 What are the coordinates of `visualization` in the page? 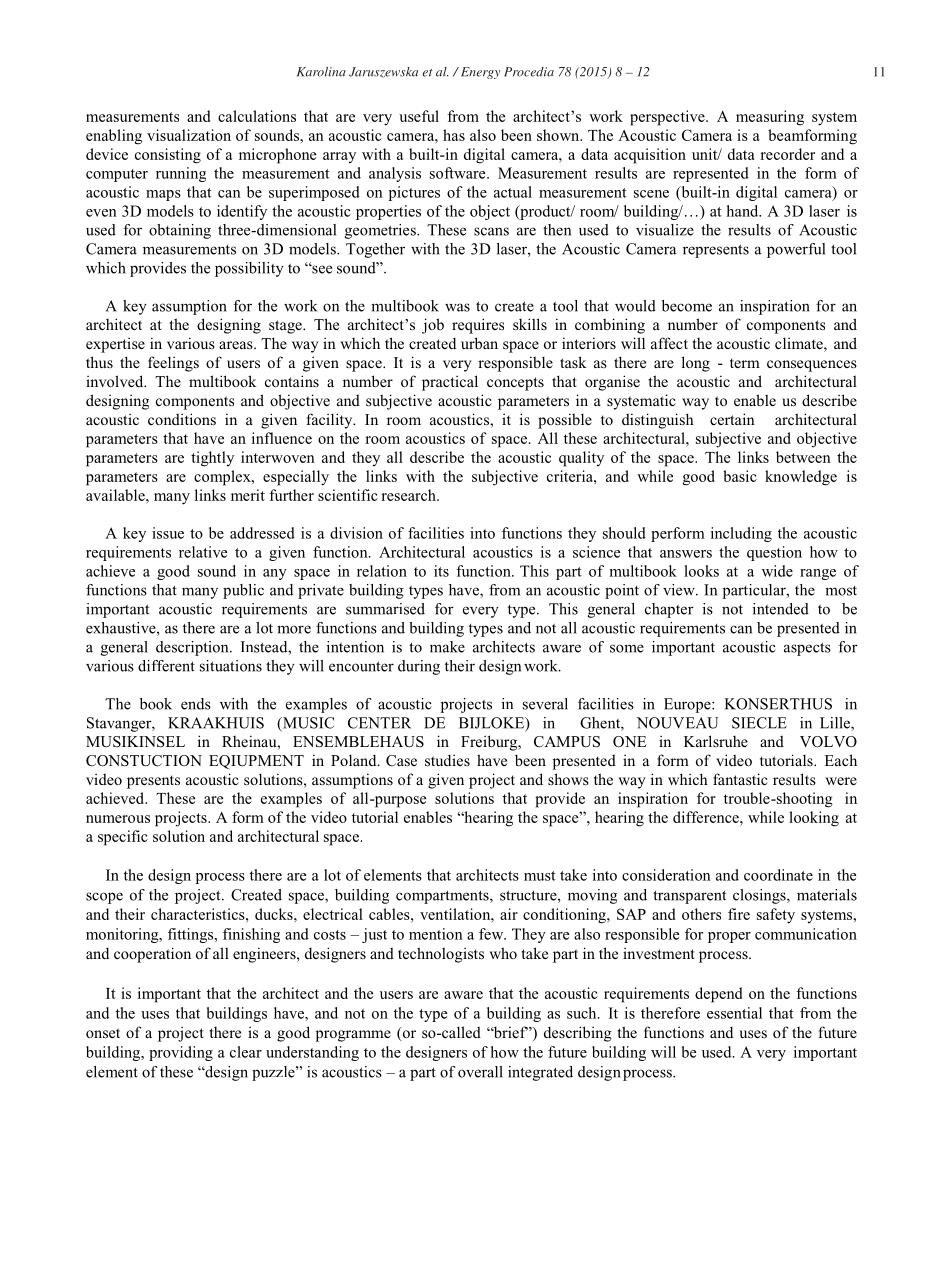 It's located at (189, 135).
